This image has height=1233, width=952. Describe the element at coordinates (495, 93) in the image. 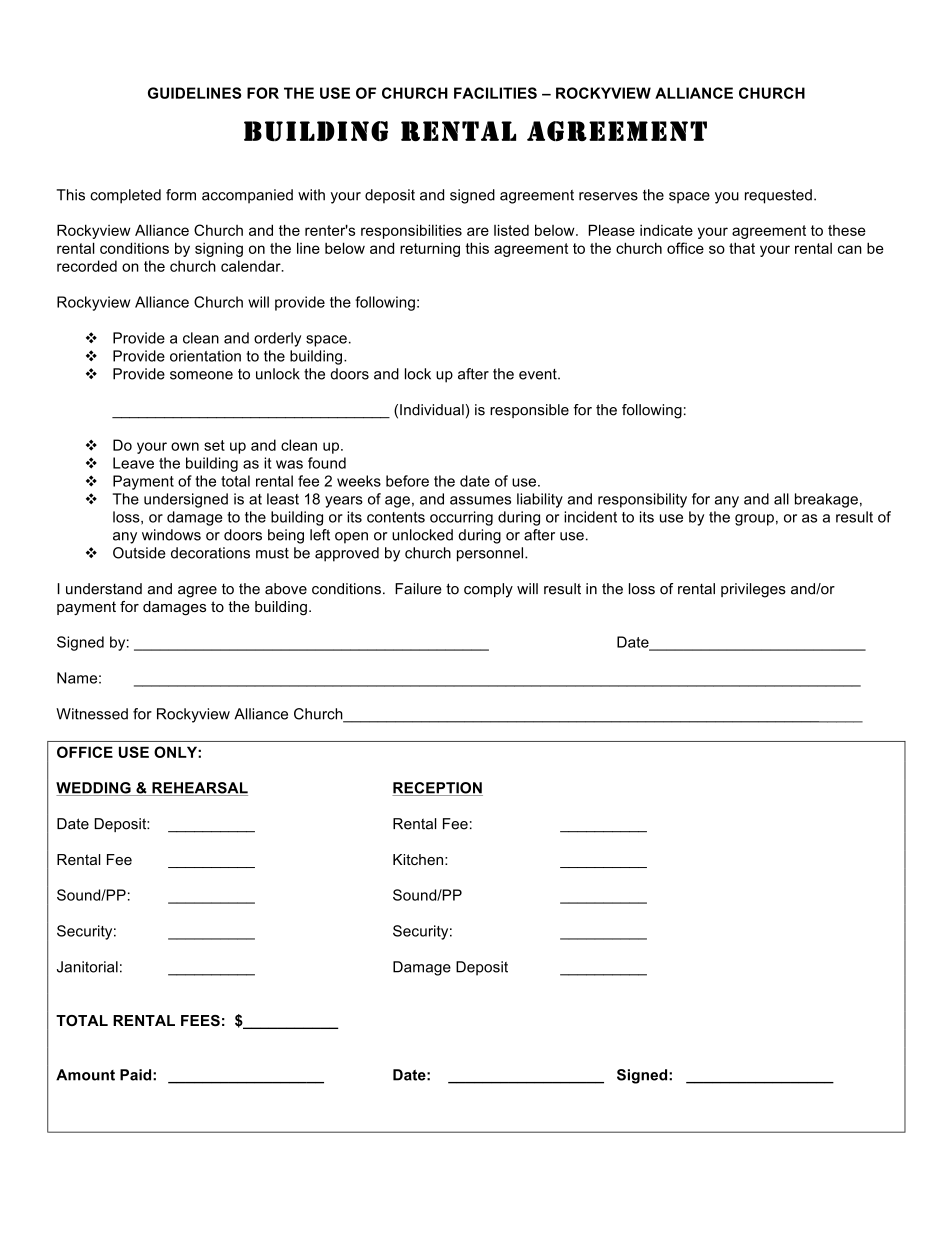

I see `FACILITIES` at that location.
